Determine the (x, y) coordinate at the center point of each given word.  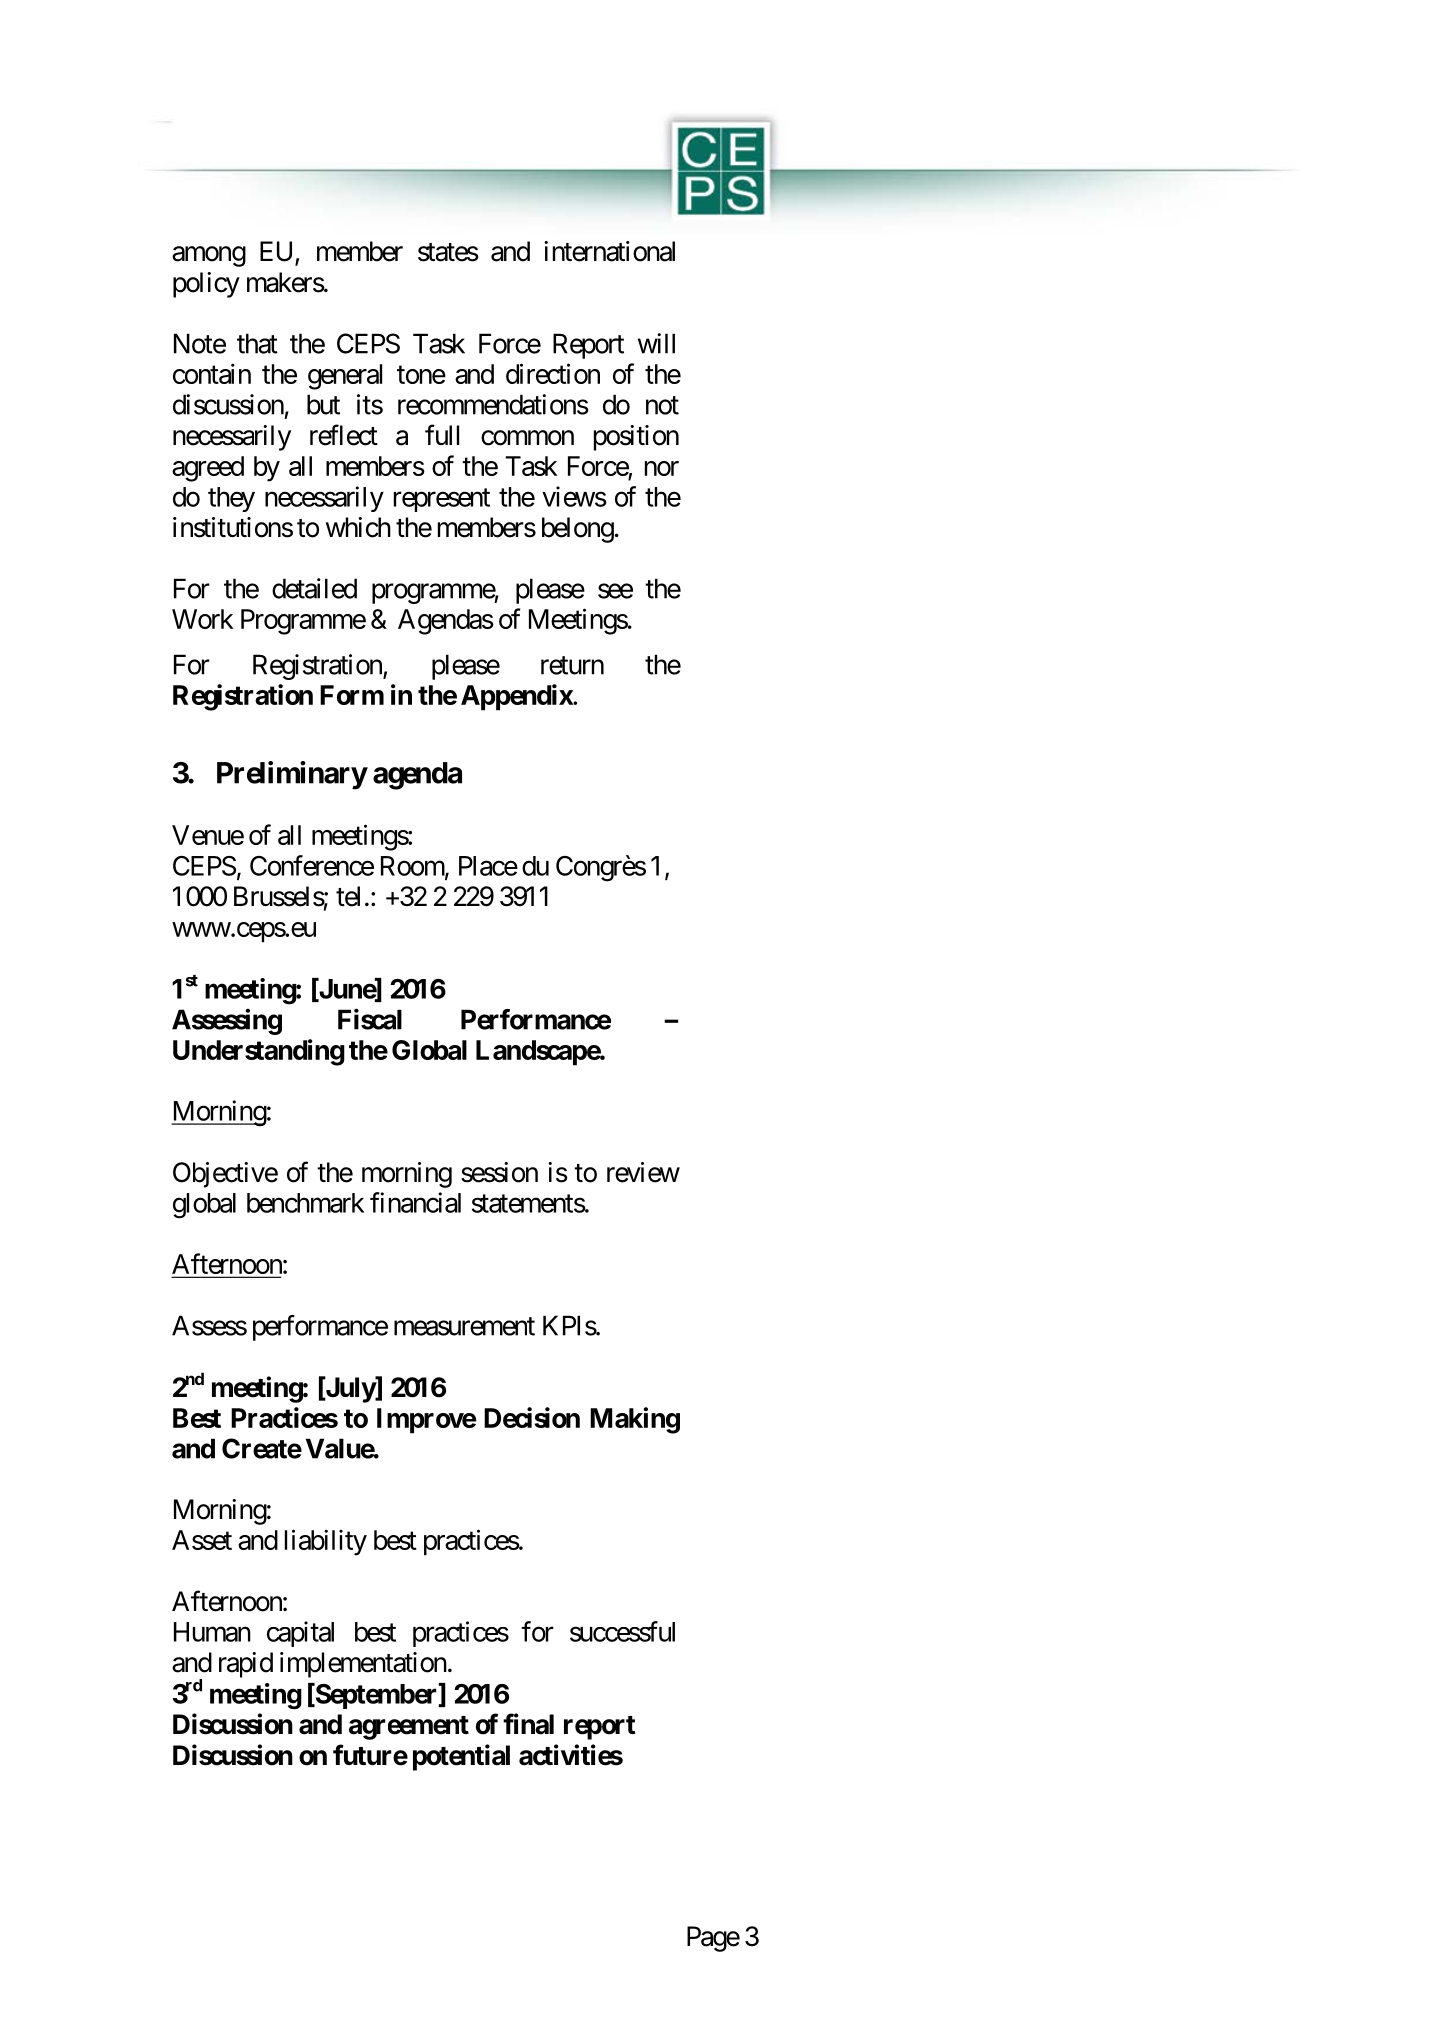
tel (348, 896)
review (643, 1172)
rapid (246, 1665)
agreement (409, 1728)
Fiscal (370, 1019)
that (257, 343)
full (442, 434)
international (609, 251)
